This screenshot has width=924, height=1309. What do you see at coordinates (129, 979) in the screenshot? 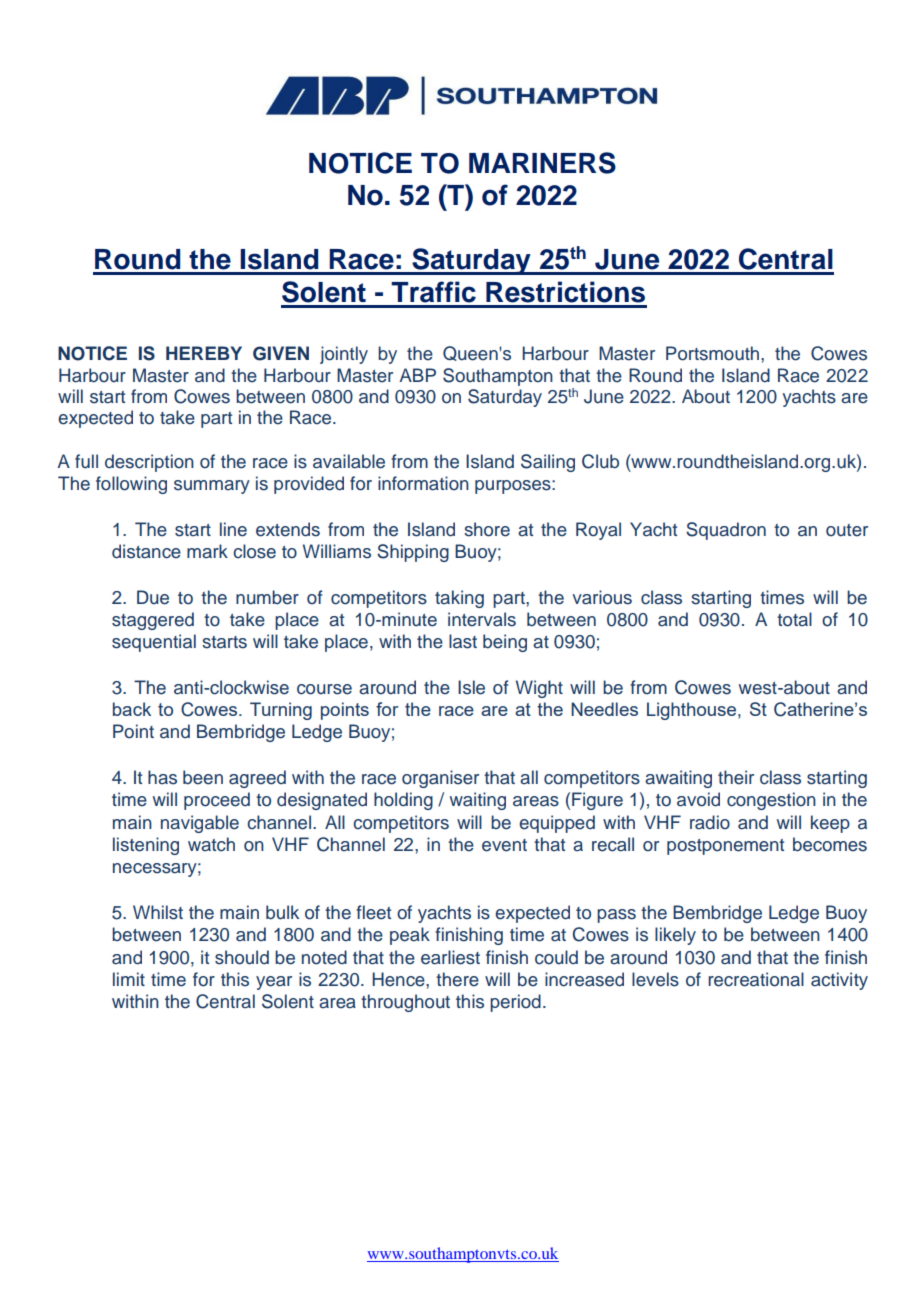
I see `limit` at bounding box center [129, 979].
